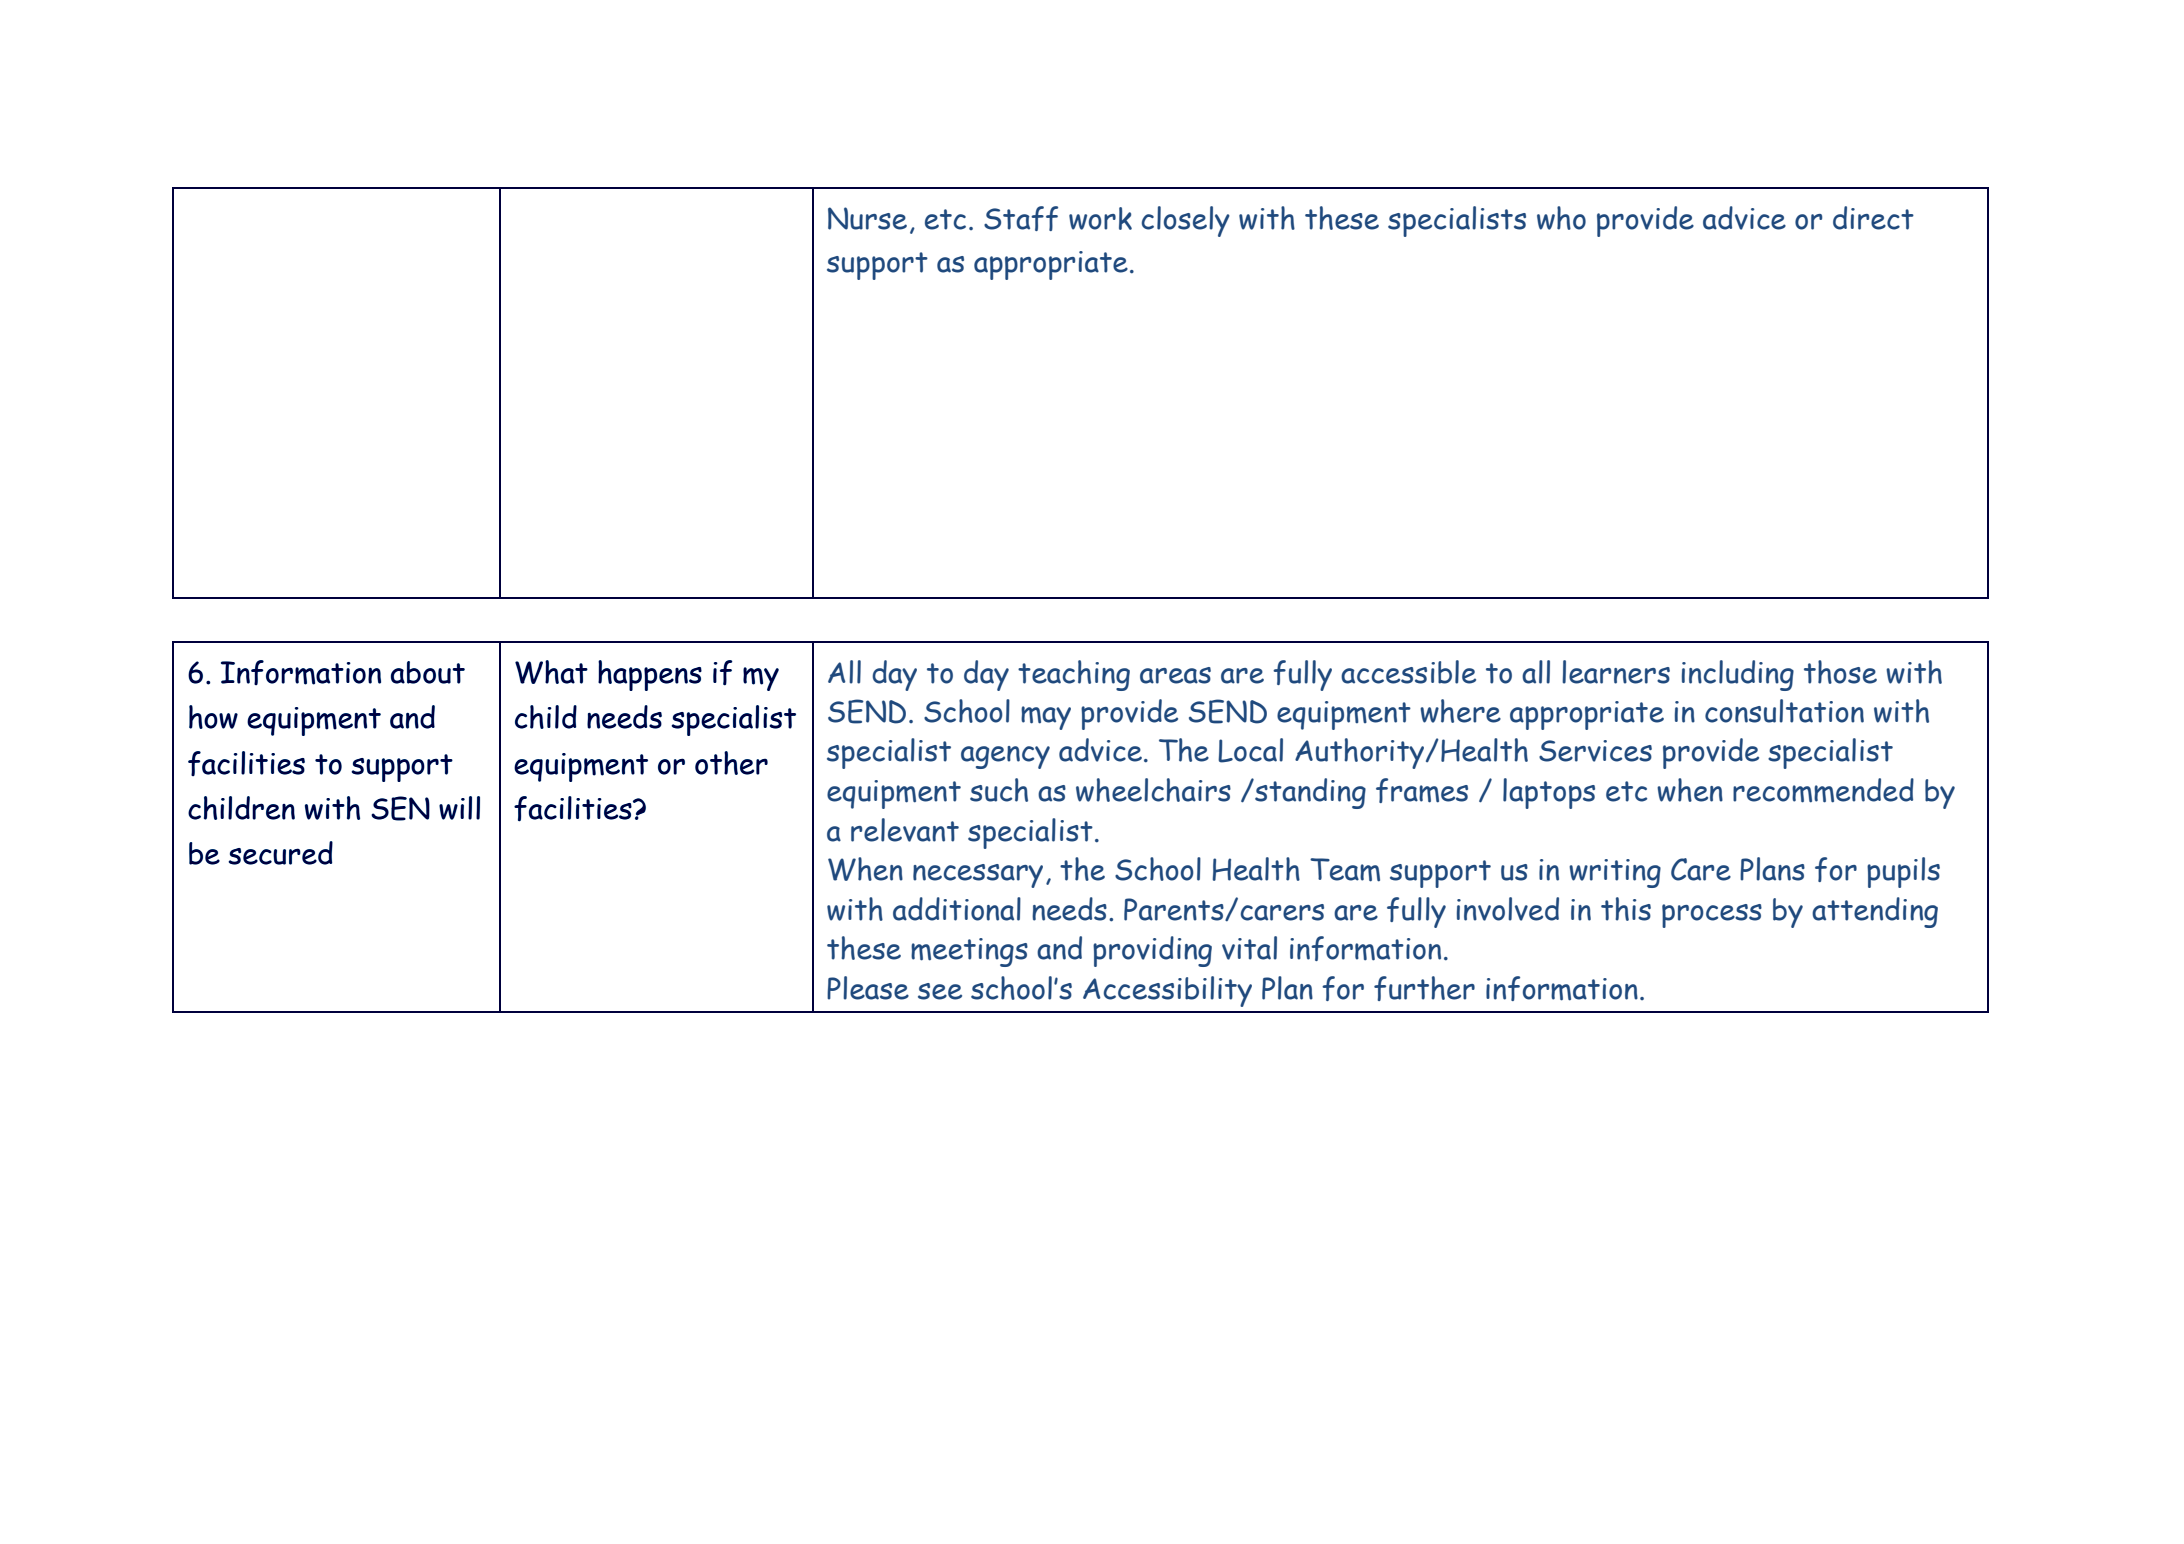  Describe the element at coordinates (1712, 916) in the image. I see `process` at that location.
